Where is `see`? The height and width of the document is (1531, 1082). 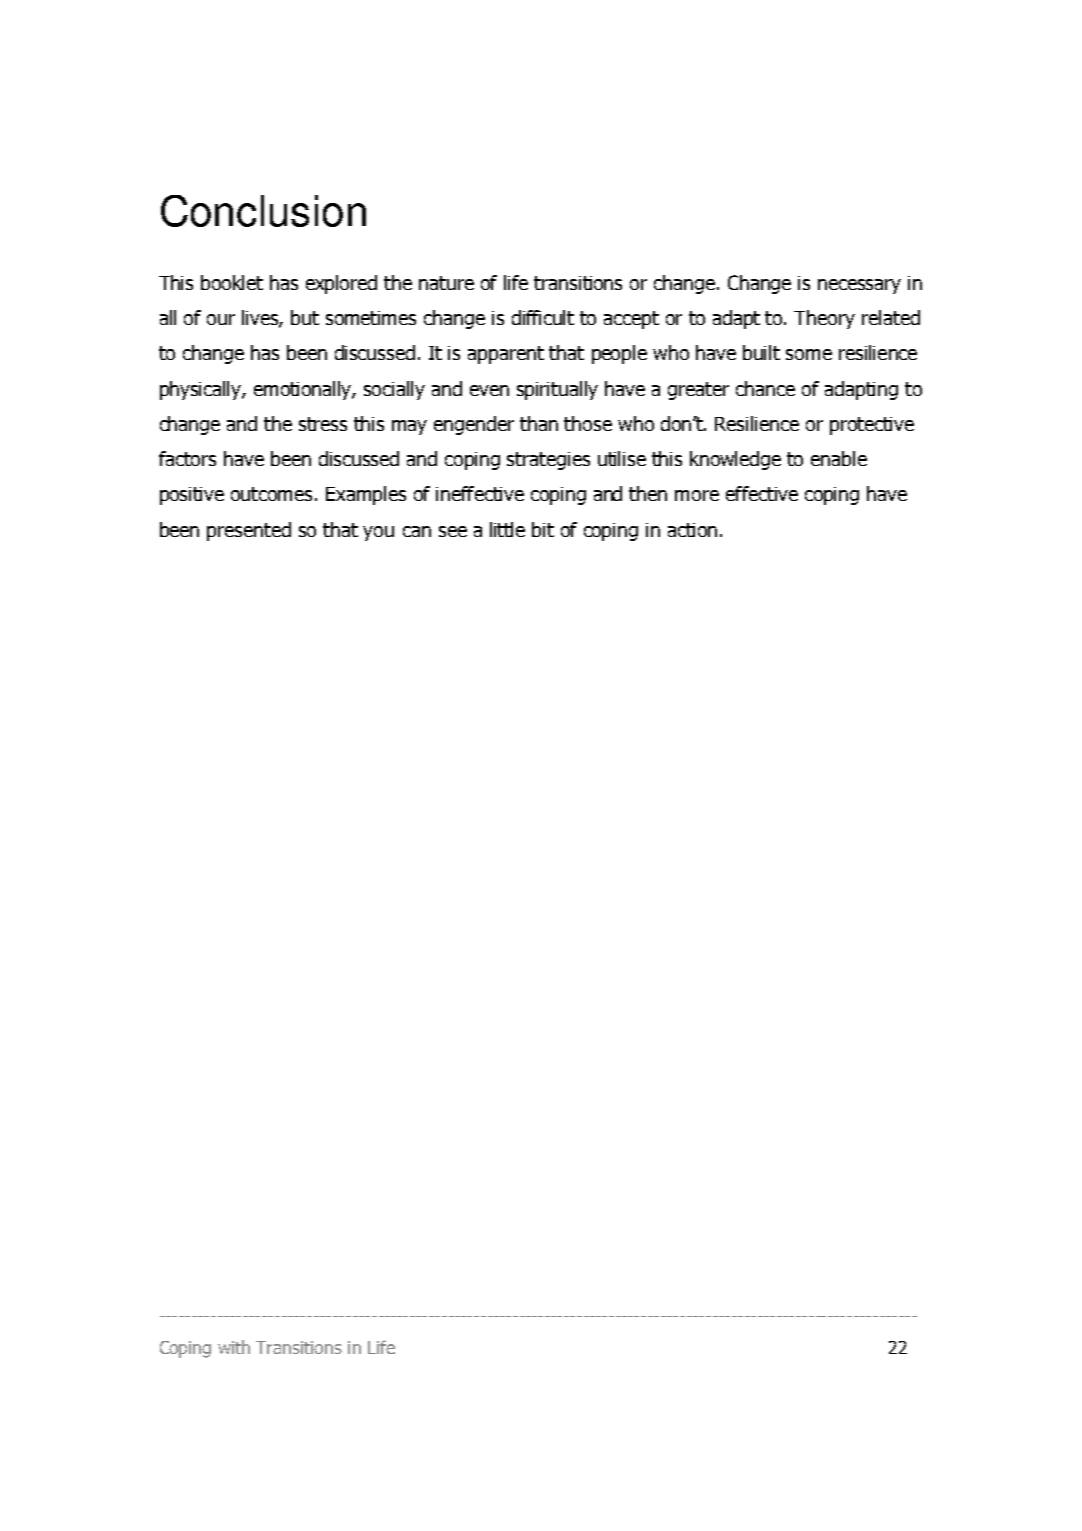
see is located at coordinates (453, 531).
